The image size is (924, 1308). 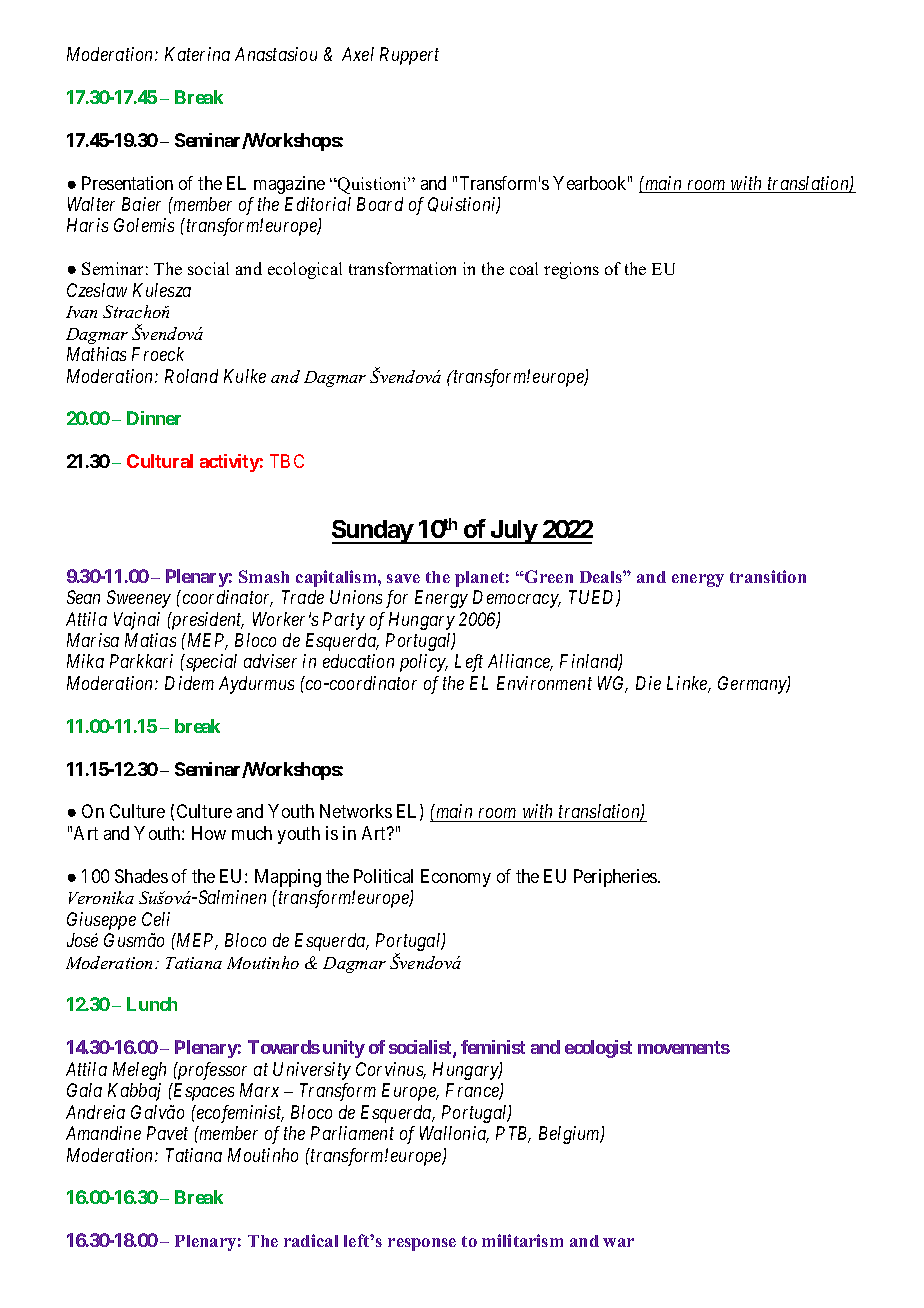 What do you see at coordinates (197, 54) in the screenshot?
I see `Katerina` at bounding box center [197, 54].
